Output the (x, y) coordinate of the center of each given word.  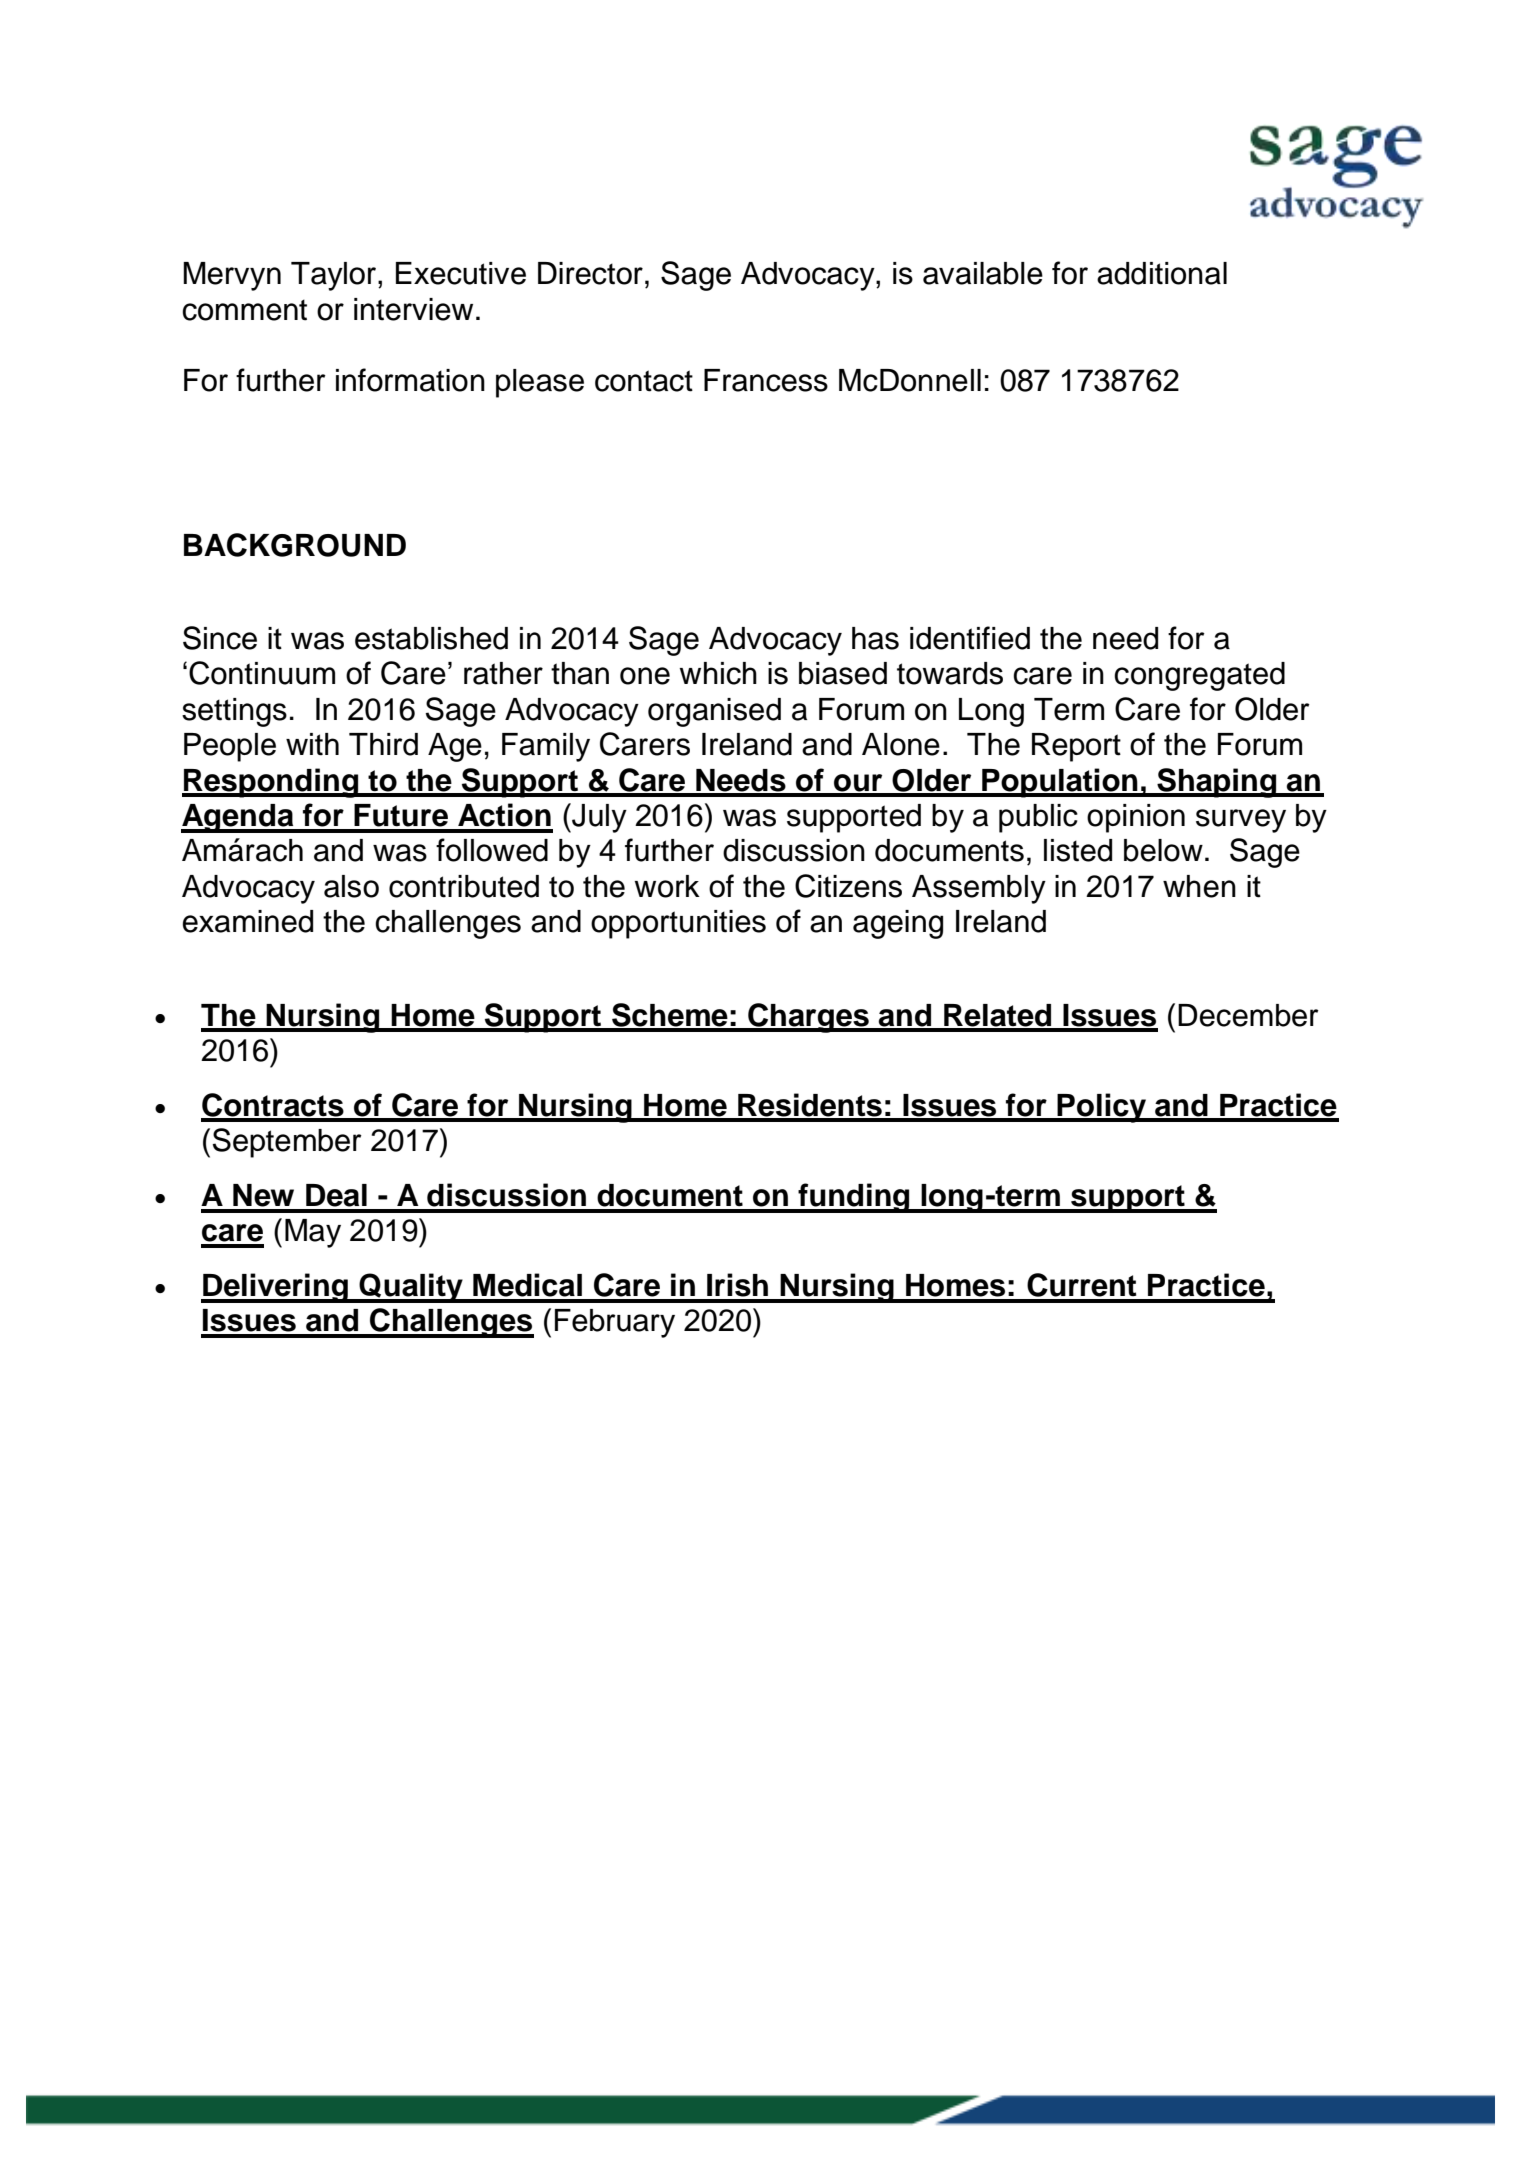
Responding (271, 783)
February (615, 1323)
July (598, 818)
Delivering (275, 1288)
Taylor (335, 276)
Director (590, 273)
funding (854, 1198)
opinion (1136, 818)
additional (1162, 273)
